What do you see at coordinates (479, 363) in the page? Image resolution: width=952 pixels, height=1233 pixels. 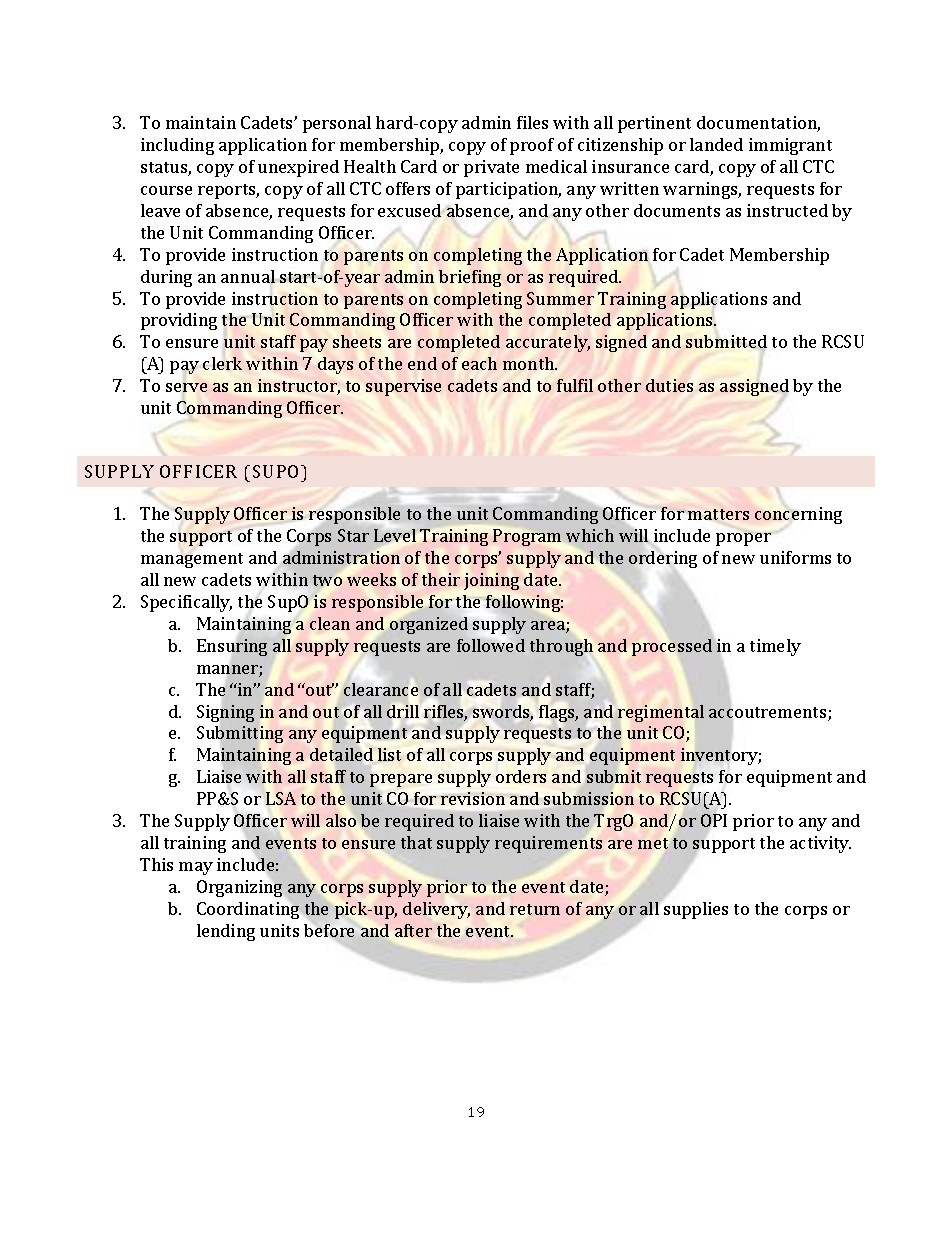 I see `each` at bounding box center [479, 363].
